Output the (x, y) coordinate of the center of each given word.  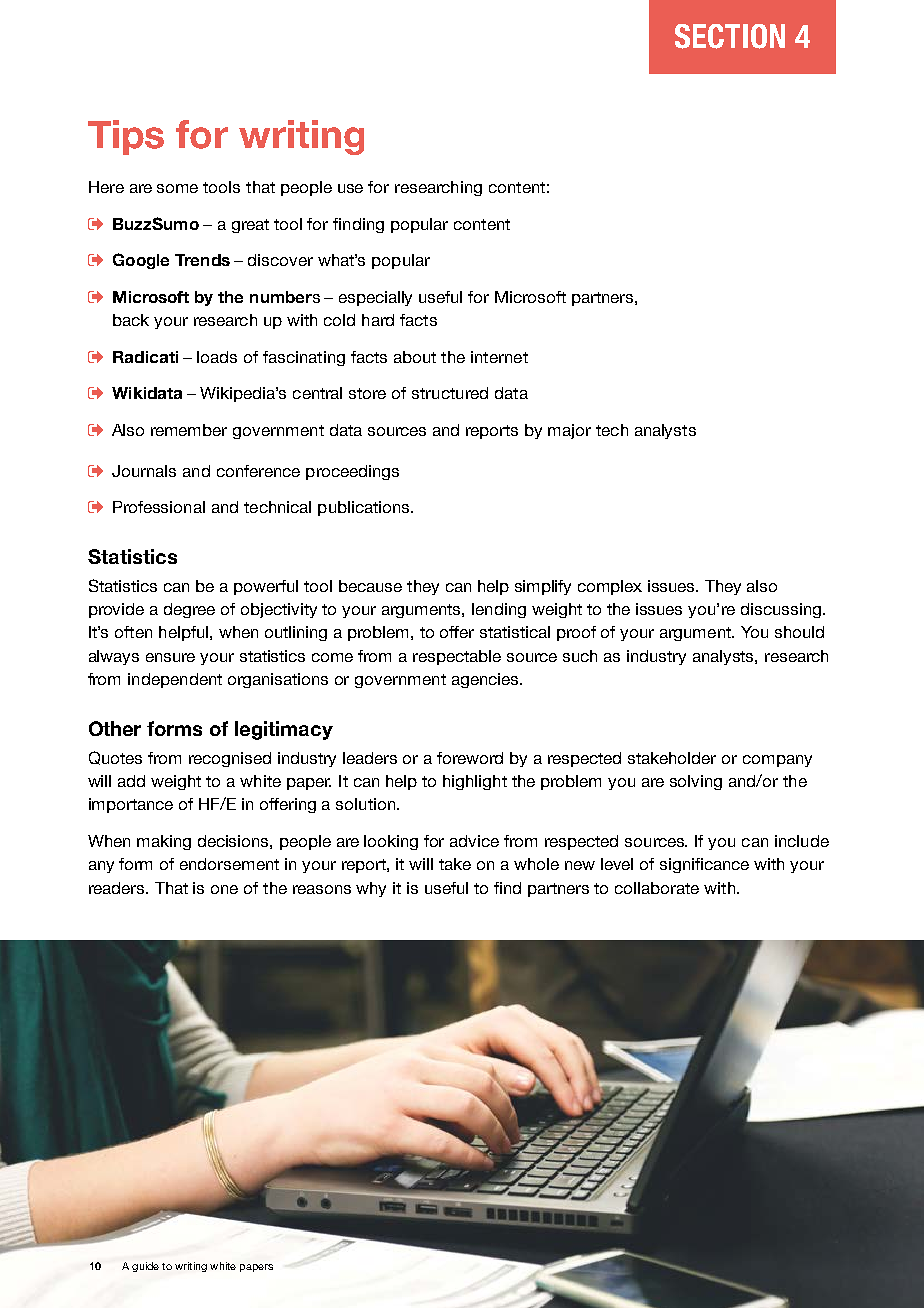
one (224, 889)
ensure (170, 657)
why (371, 889)
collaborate (657, 888)
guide (145, 1267)
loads (217, 357)
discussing (781, 610)
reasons (322, 889)
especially (375, 298)
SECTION (730, 36)
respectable (457, 657)
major (569, 431)
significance (704, 865)
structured (450, 393)
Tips (126, 137)
